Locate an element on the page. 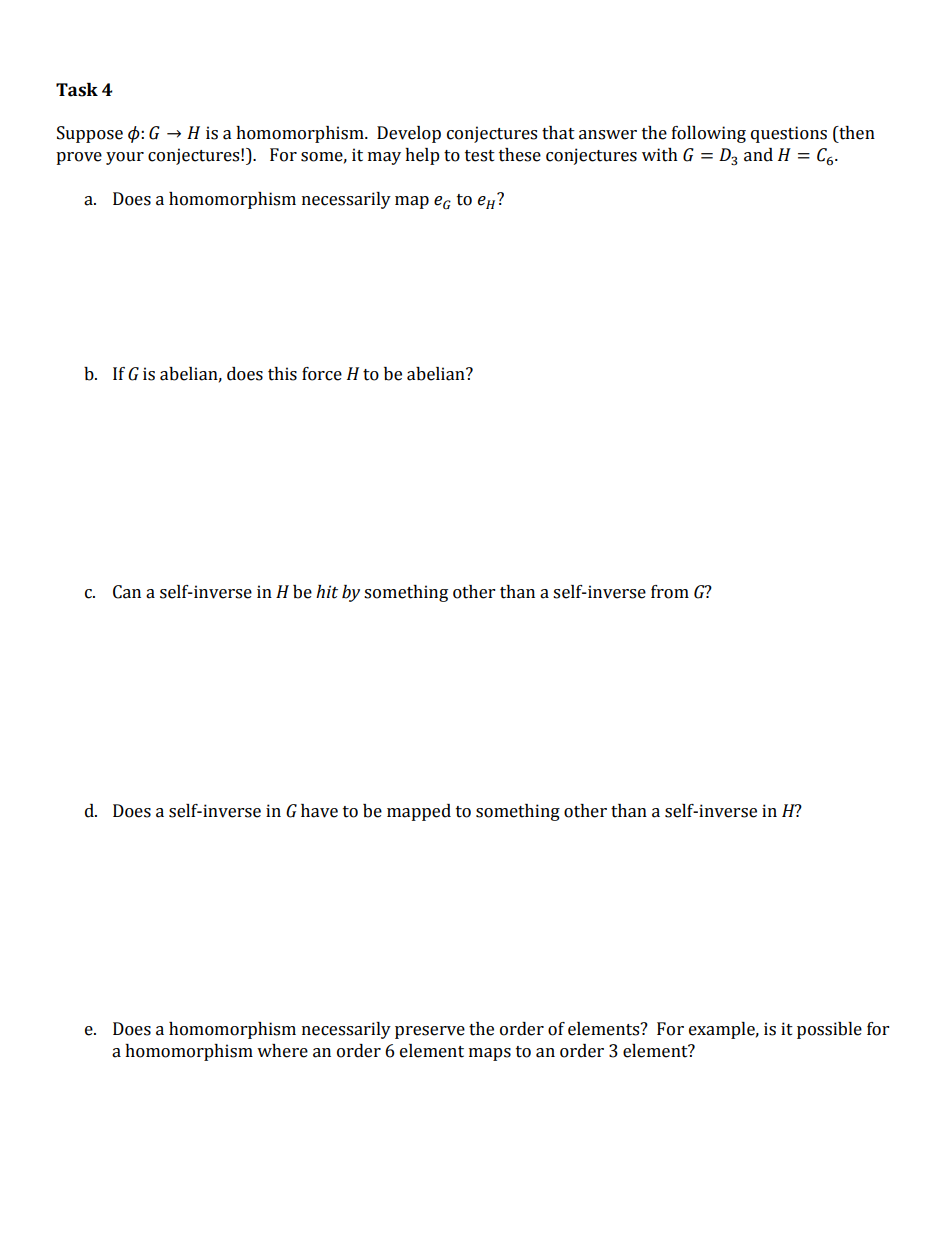  where is located at coordinates (282, 1051).
